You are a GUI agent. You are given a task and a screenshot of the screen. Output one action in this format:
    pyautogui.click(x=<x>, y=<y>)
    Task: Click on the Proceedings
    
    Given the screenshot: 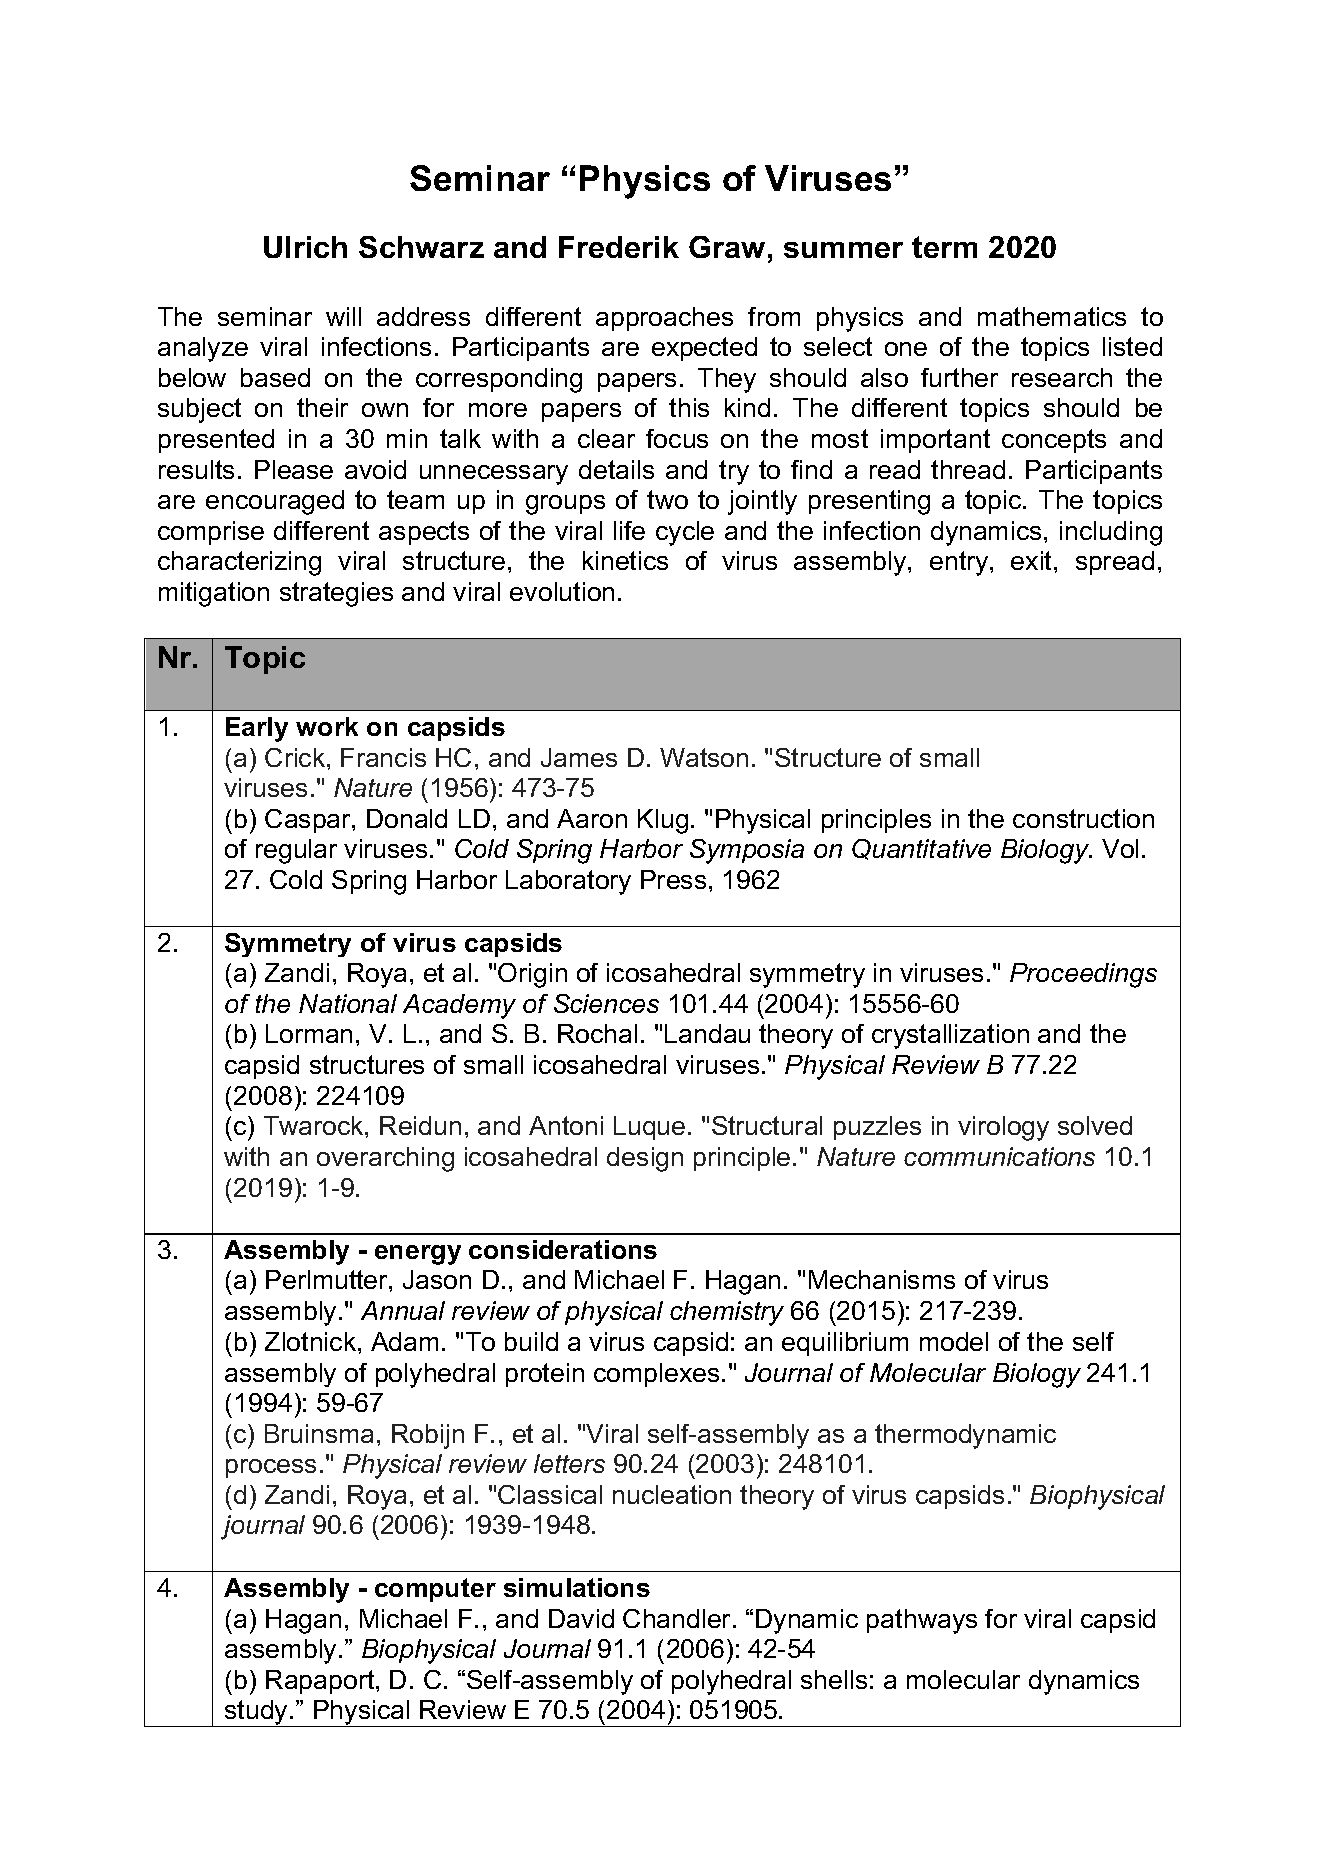 What is the action you would take?
    pyautogui.click(x=1083, y=975)
